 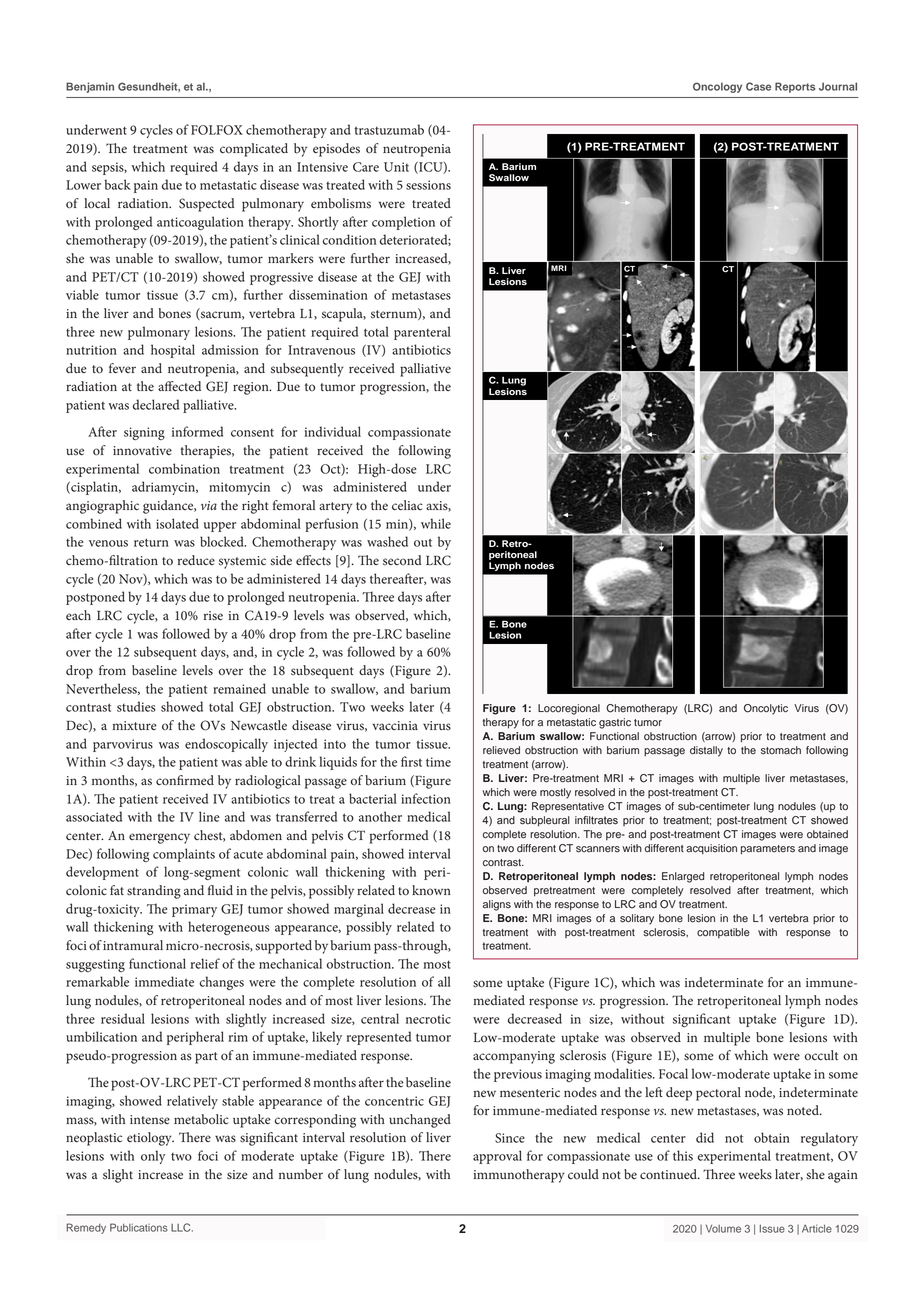 I want to click on Unit, so click(x=396, y=167).
